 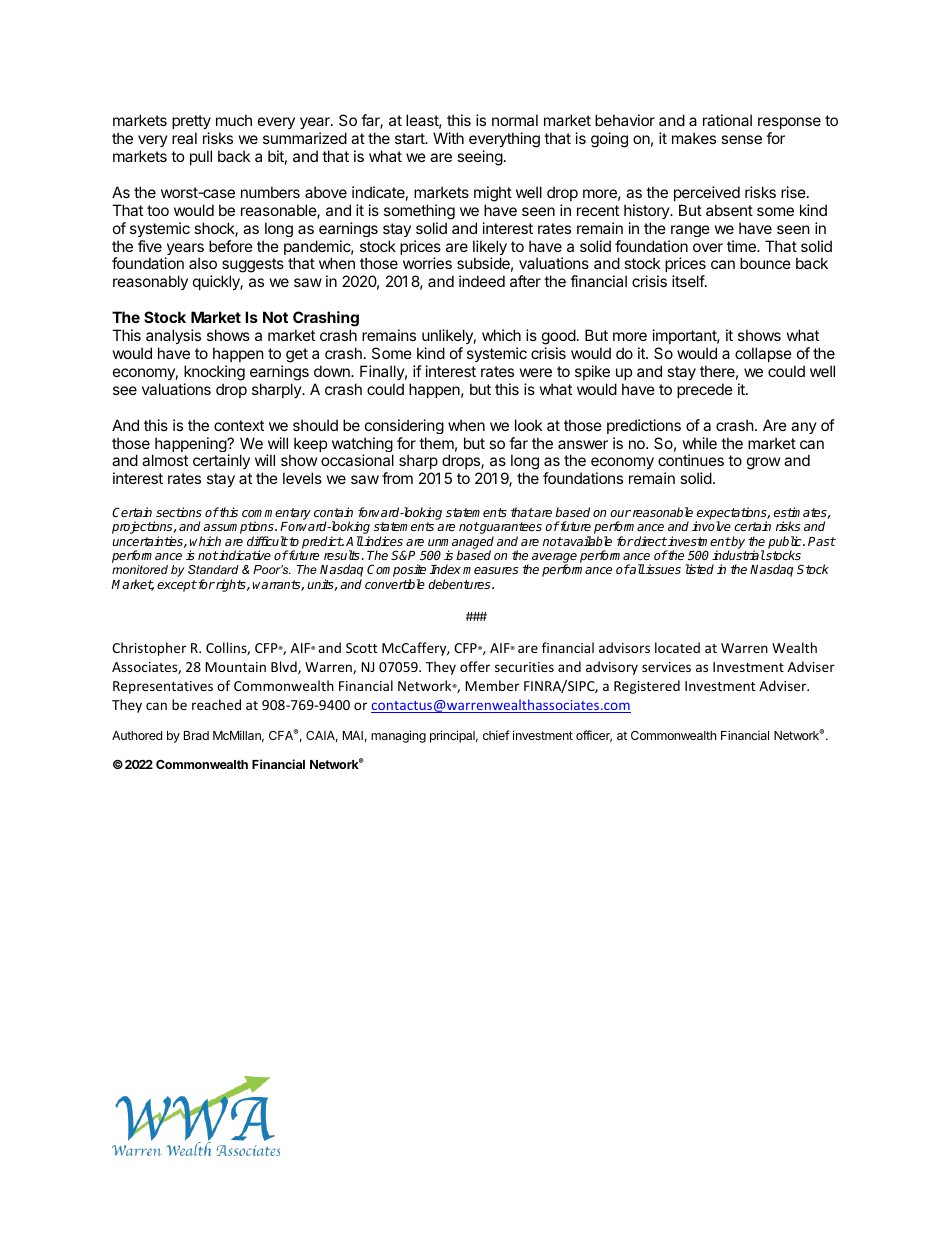 I want to click on industrial, so click(x=738, y=555).
